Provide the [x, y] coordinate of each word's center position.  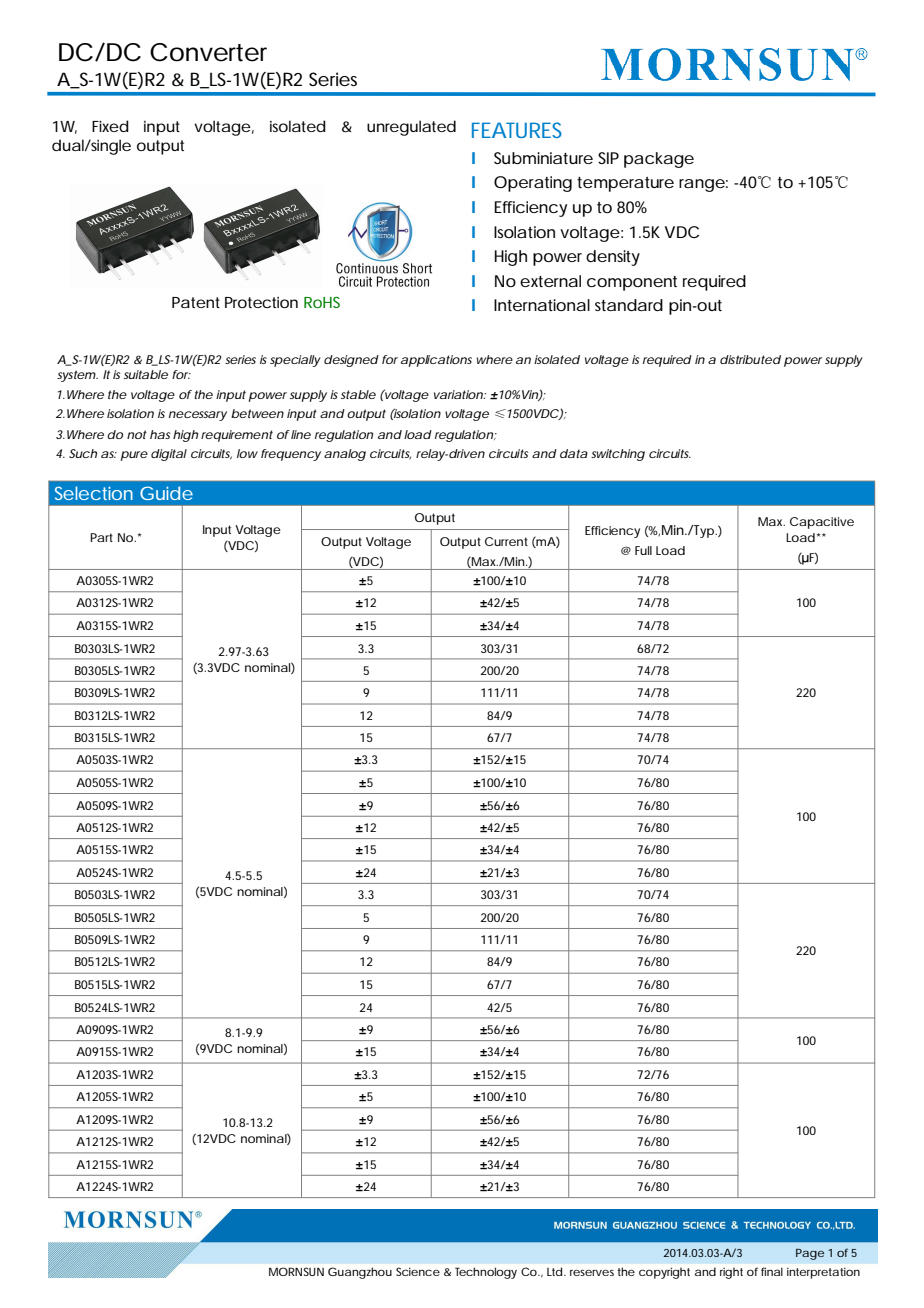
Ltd [554, 1271]
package [659, 160]
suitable [146, 374]
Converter [208, 52]
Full [643, 550]
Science [418, 1271]
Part [101, 537]
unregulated [411, 128]
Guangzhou [360, 1273]
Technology [486, 1273]
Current [506, 541]
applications [436, 361]
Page [810, 1254]
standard [629, 305]
